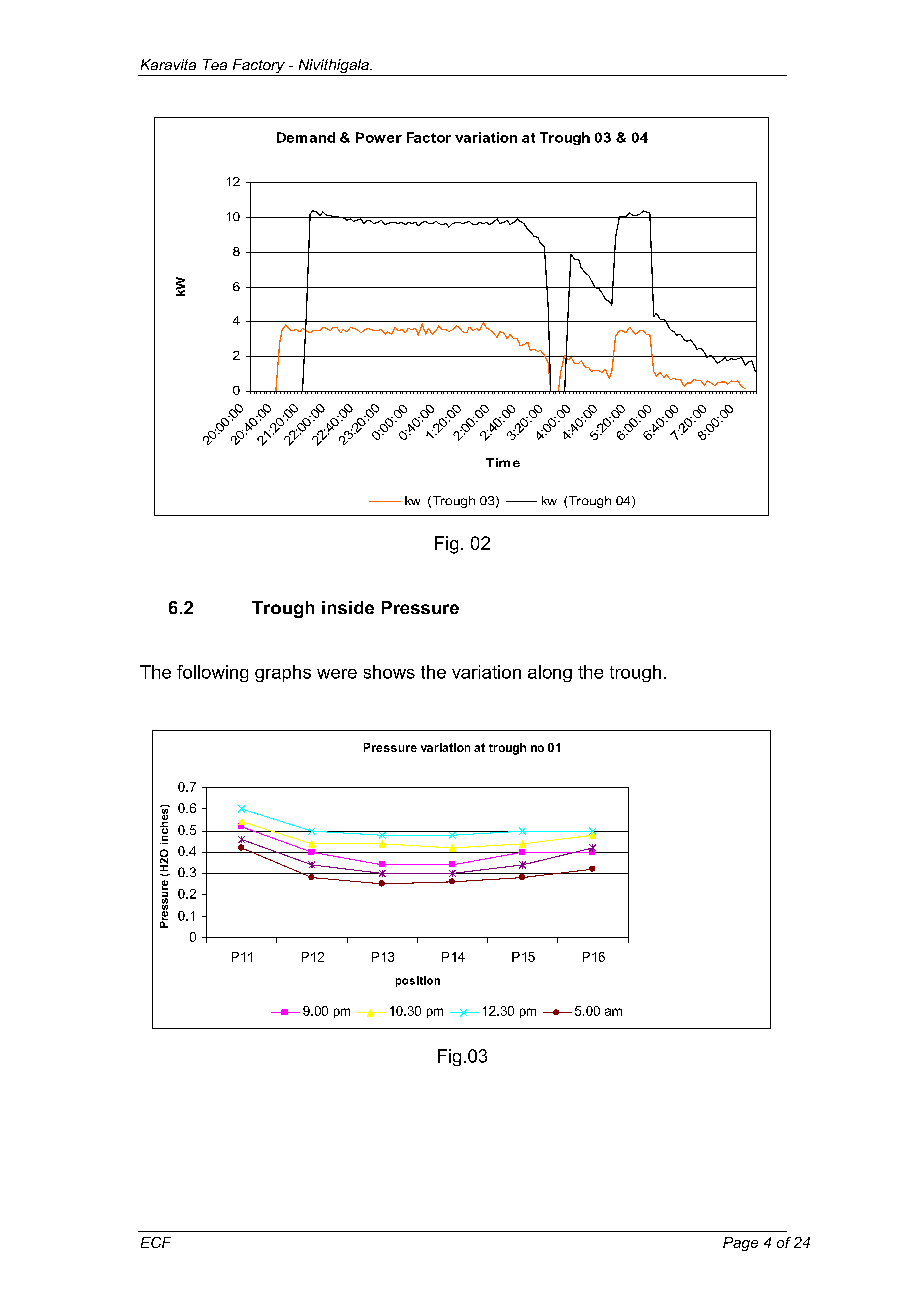 This page has width=924, height=1308. What do you see at coordinates (418, 981) in the page?
I see `position` at bounding box center [418, 981].
